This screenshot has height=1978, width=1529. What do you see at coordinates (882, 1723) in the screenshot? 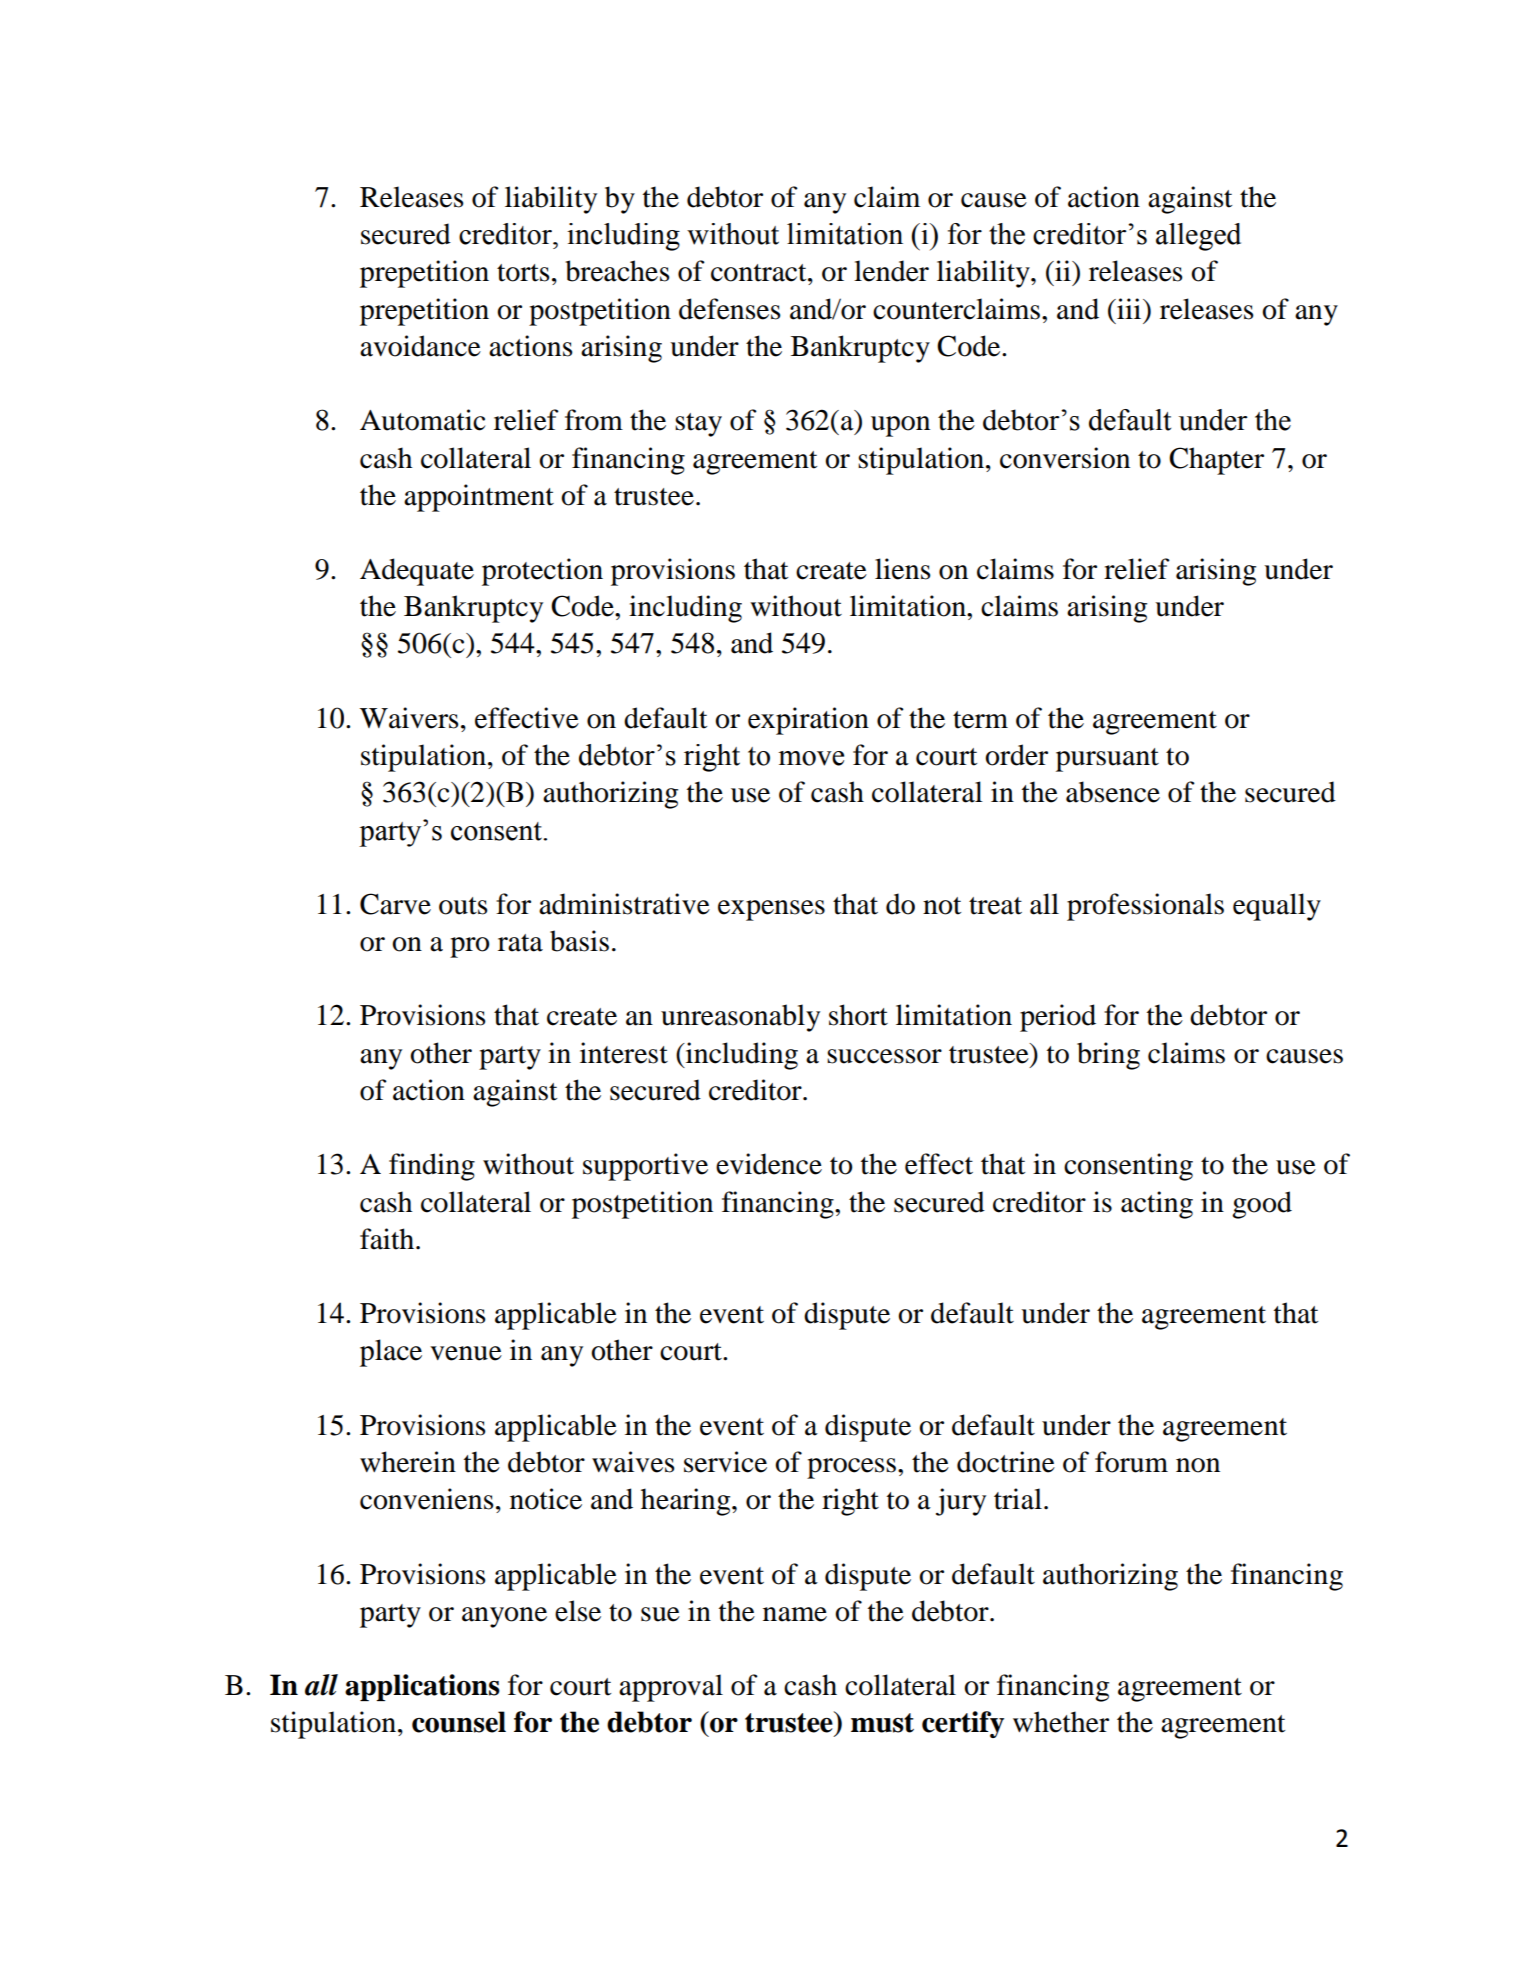
I see `must` at bounding box center [882, 1723].
